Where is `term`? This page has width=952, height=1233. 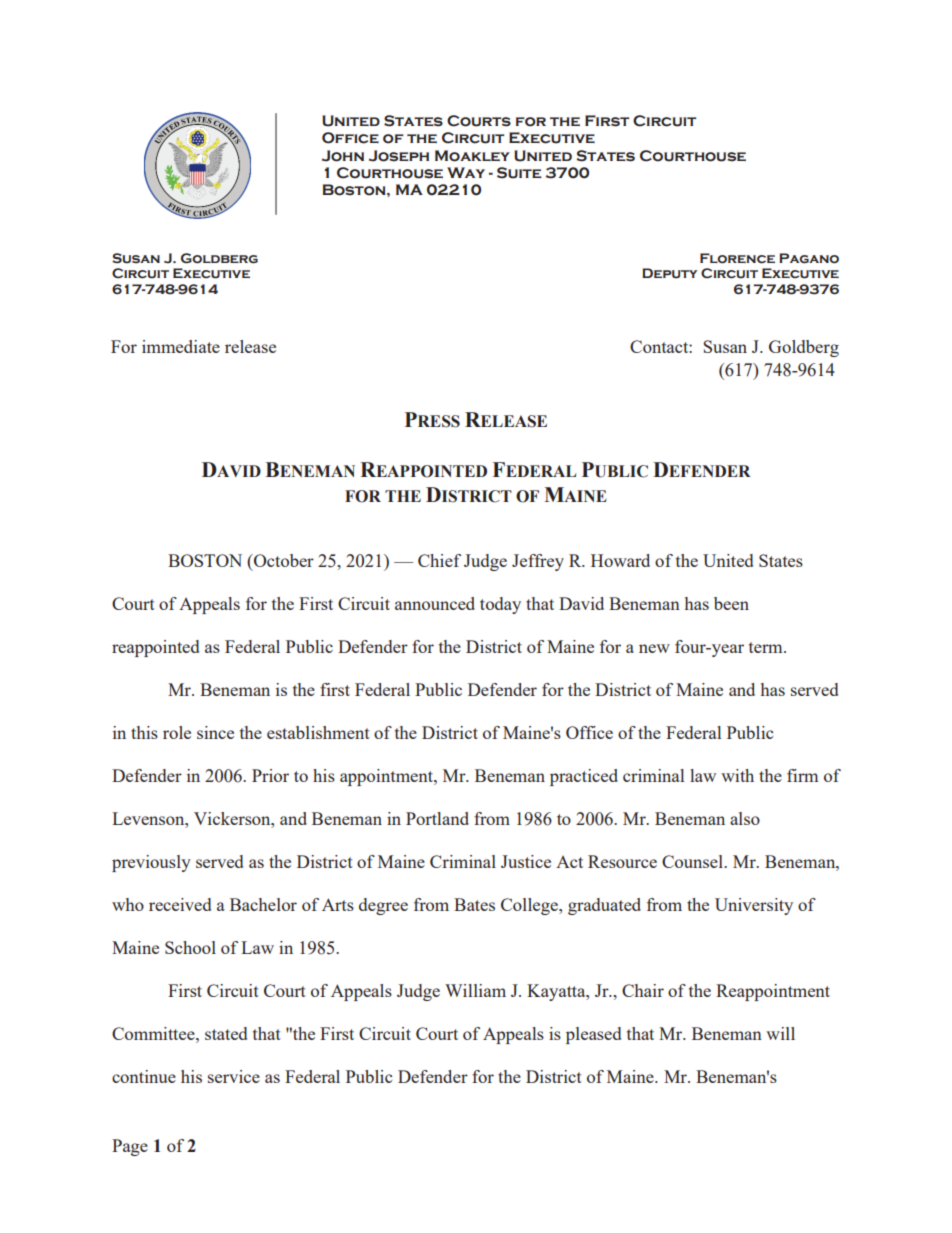
term is located at coordinates (767, 647).
